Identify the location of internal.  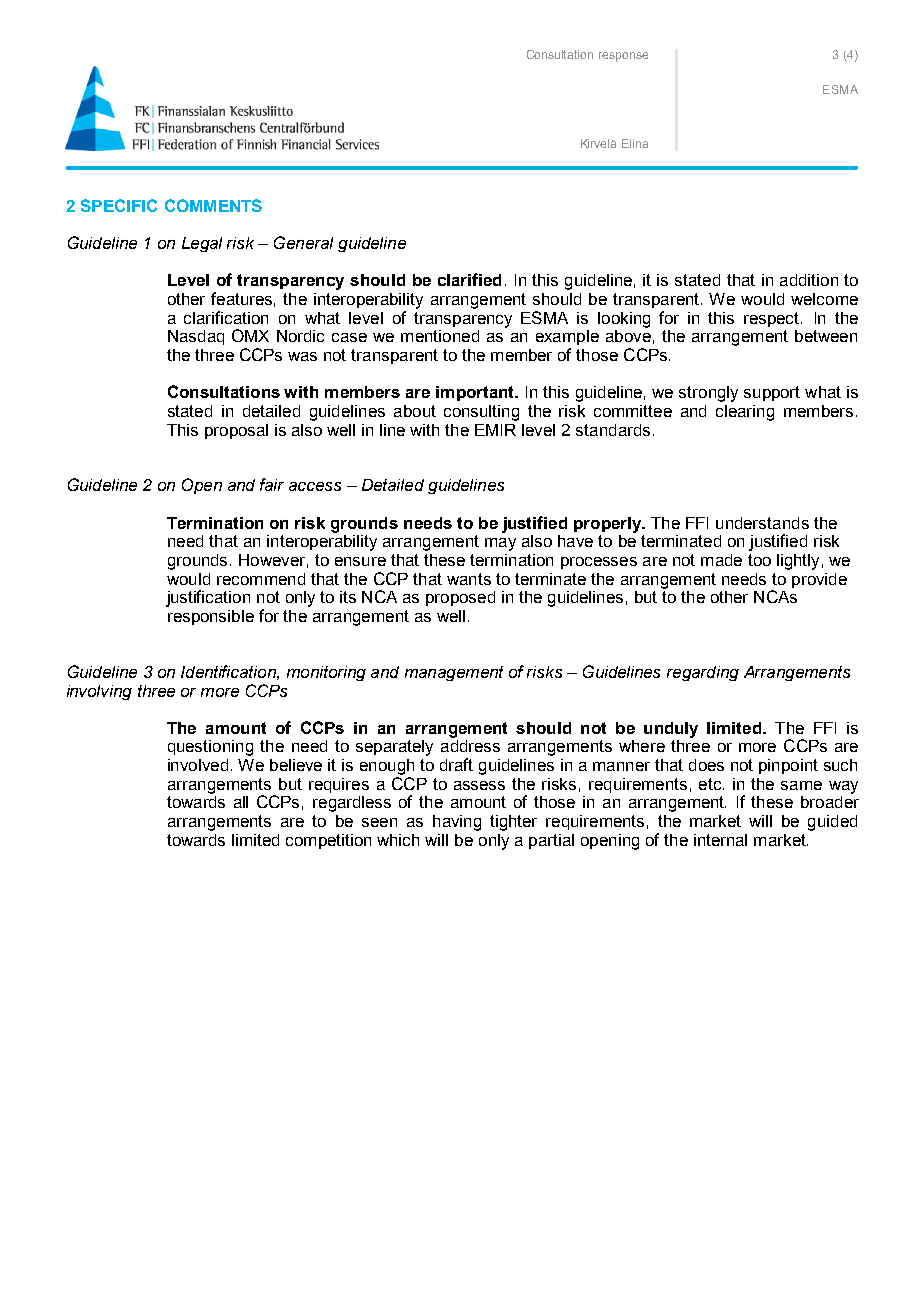
(720, 840).
